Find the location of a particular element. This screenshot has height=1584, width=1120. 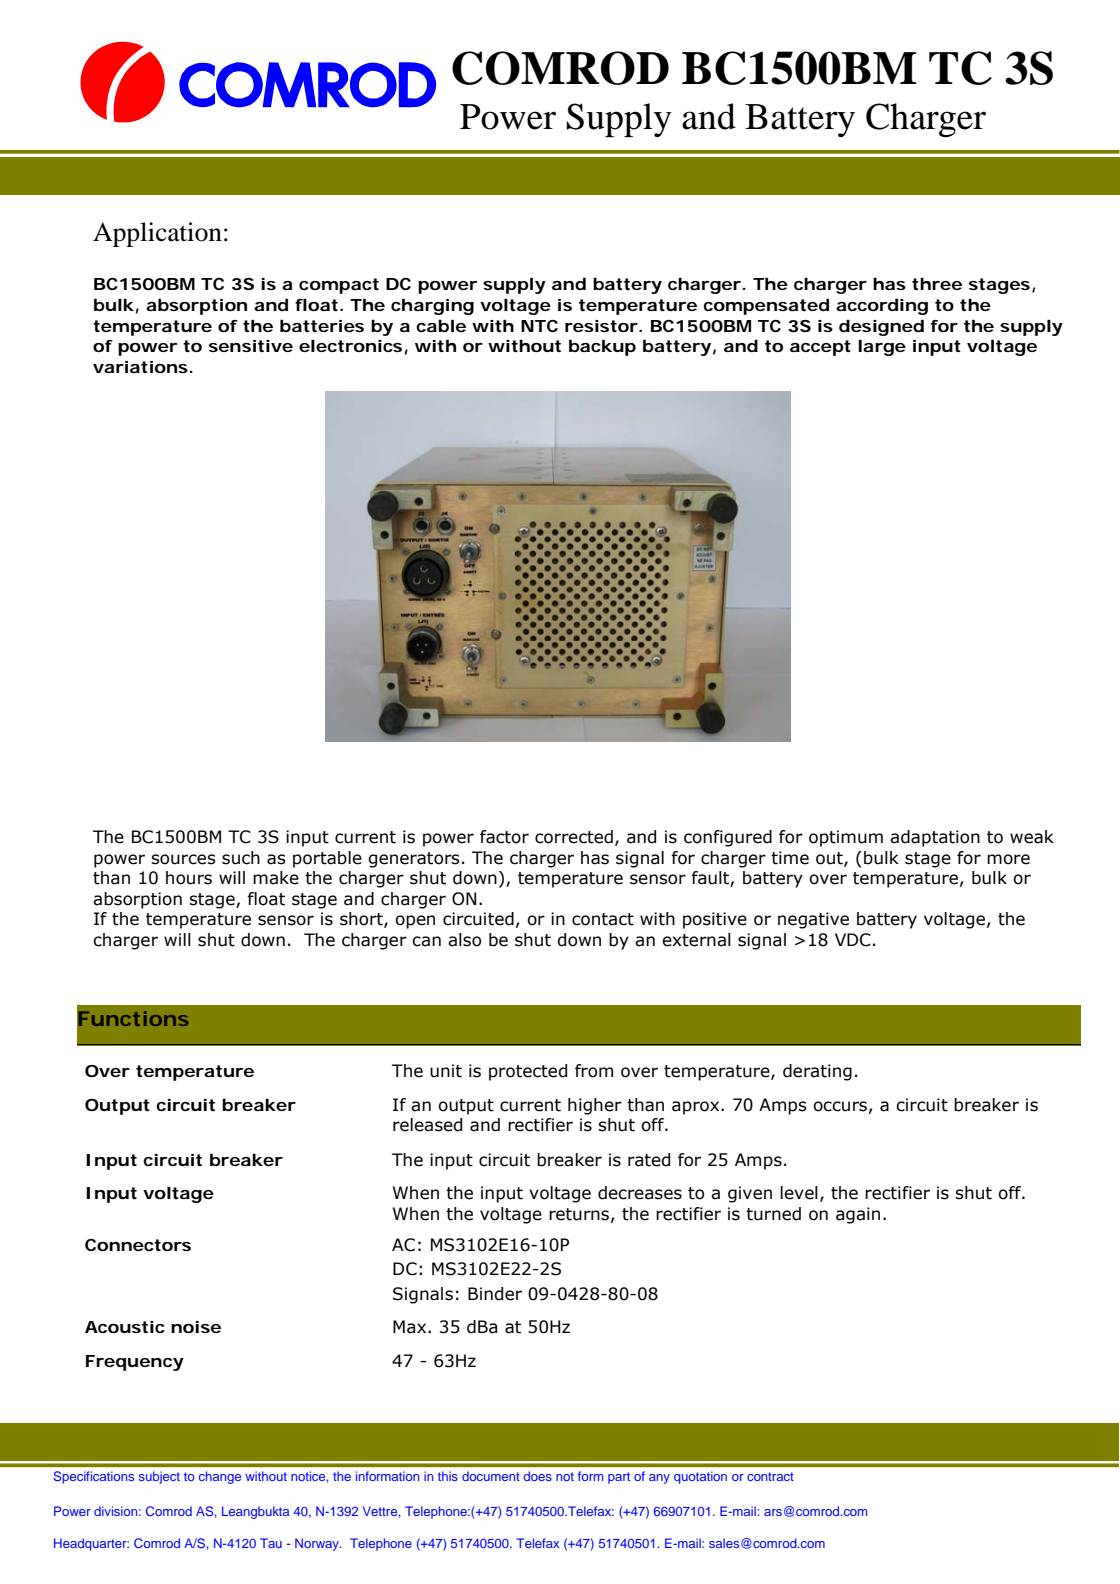

three is located at coordinates (937, 283).
